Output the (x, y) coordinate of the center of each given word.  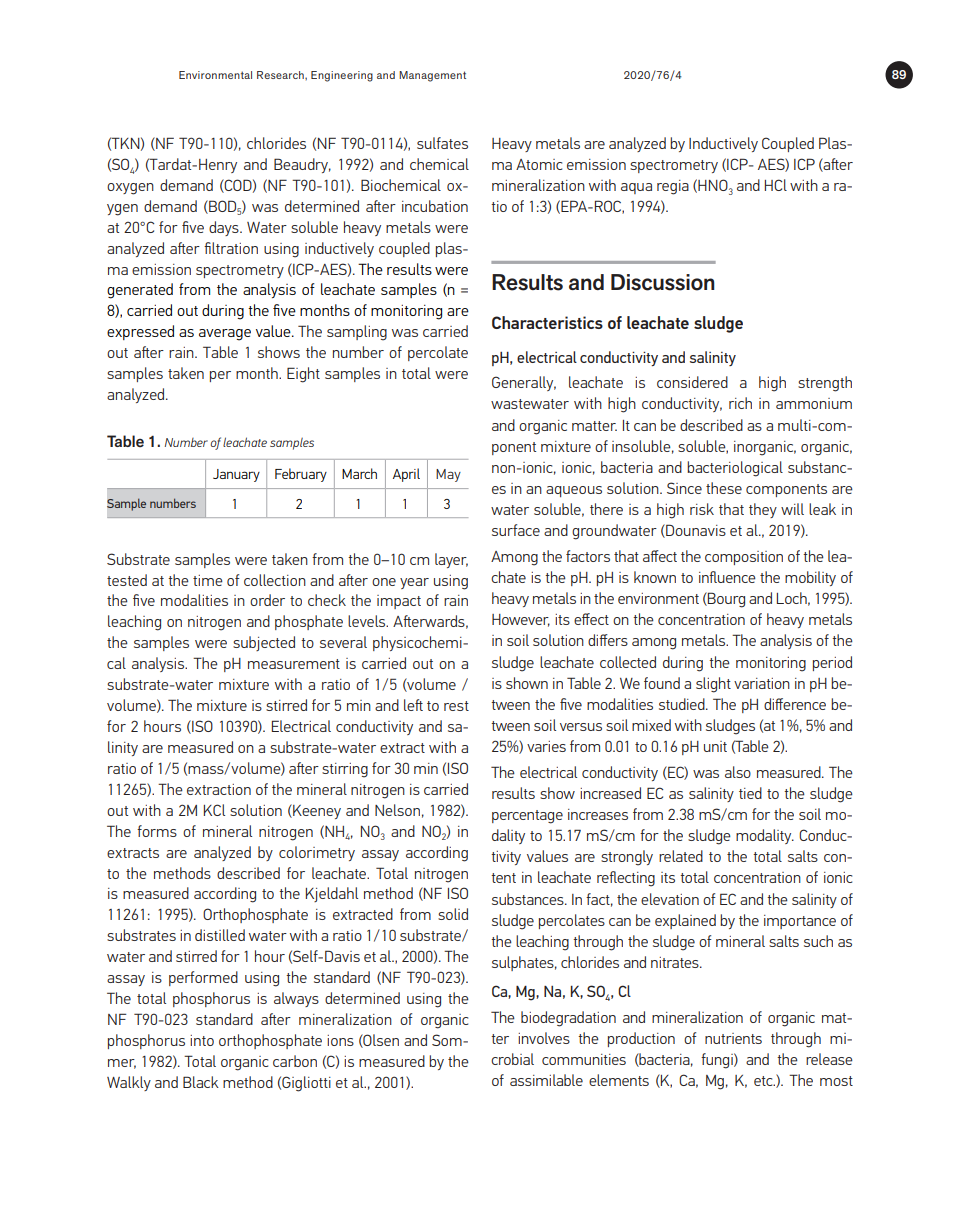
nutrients (733, 1038)
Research (281, 75)
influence (727, 577)
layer (451, 560)
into (202, 1040)
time (208, 580)
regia (673, 187)
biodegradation (568, 1019)
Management (432, 76)
